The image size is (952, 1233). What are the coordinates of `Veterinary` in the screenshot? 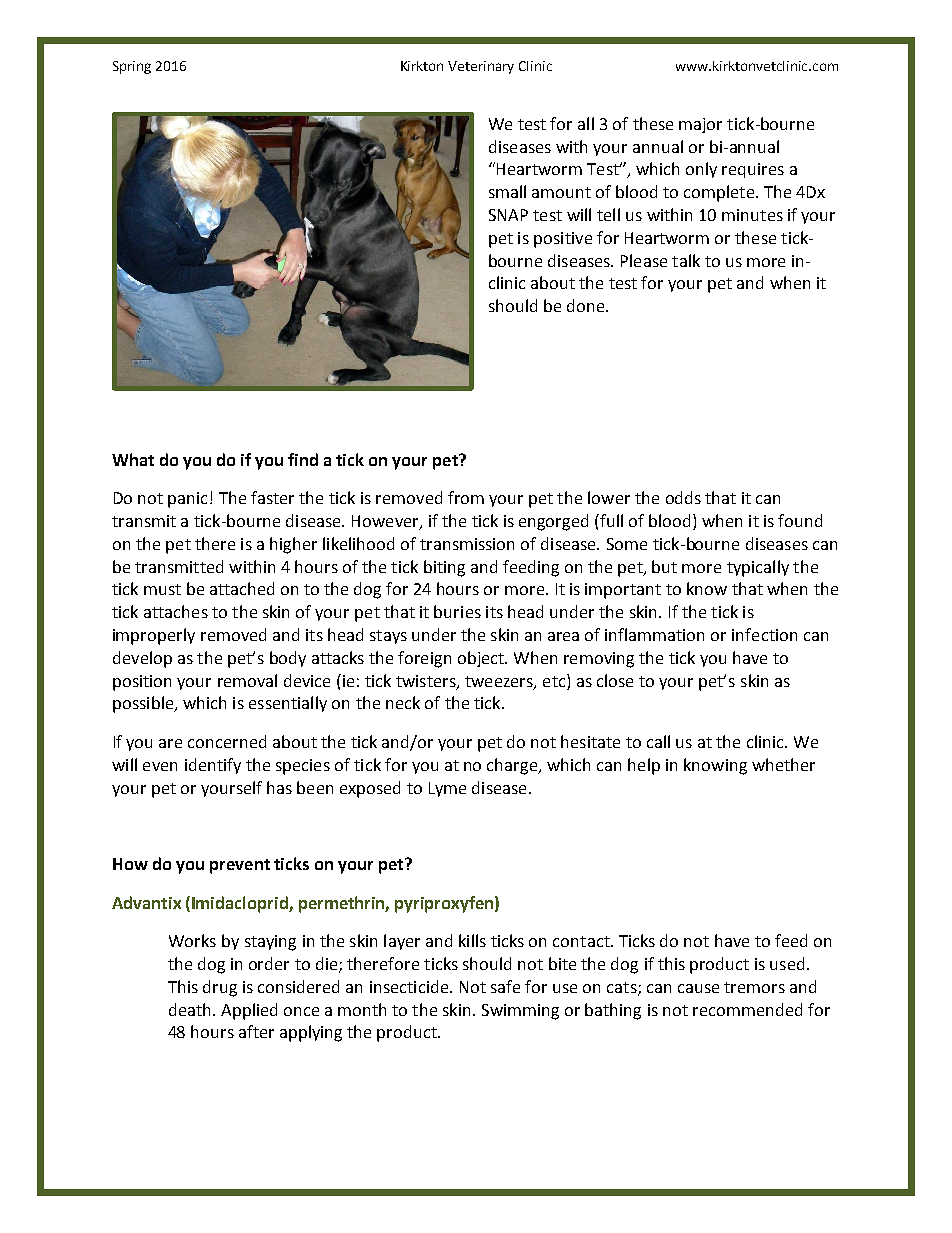 It's located at (481, 67).
